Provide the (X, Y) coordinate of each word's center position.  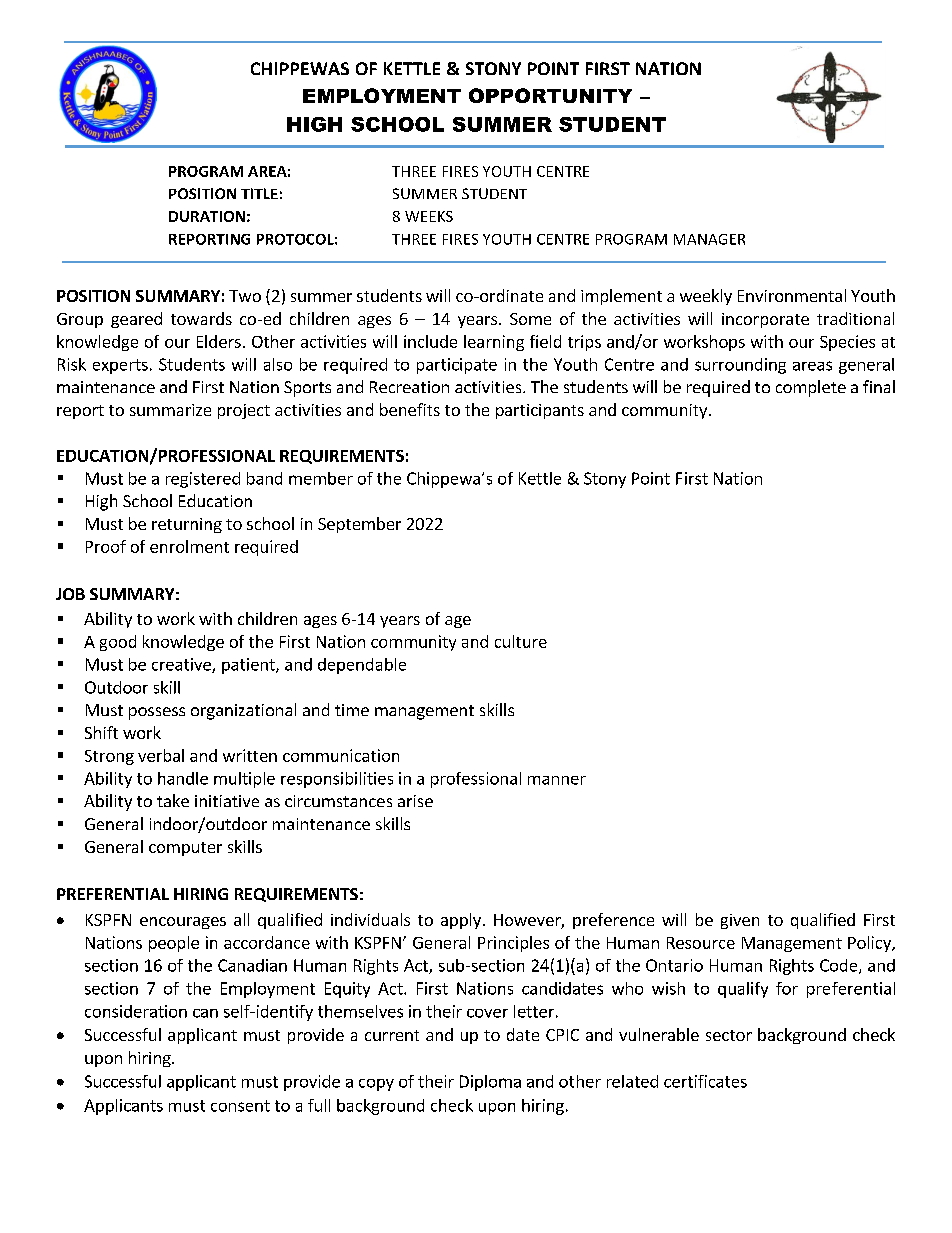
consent (240, 1106)
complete (811, 388)
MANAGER (709, 239)
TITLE (259, 193)
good (118, 643)
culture (521, 641)
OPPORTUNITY (550, 95)
